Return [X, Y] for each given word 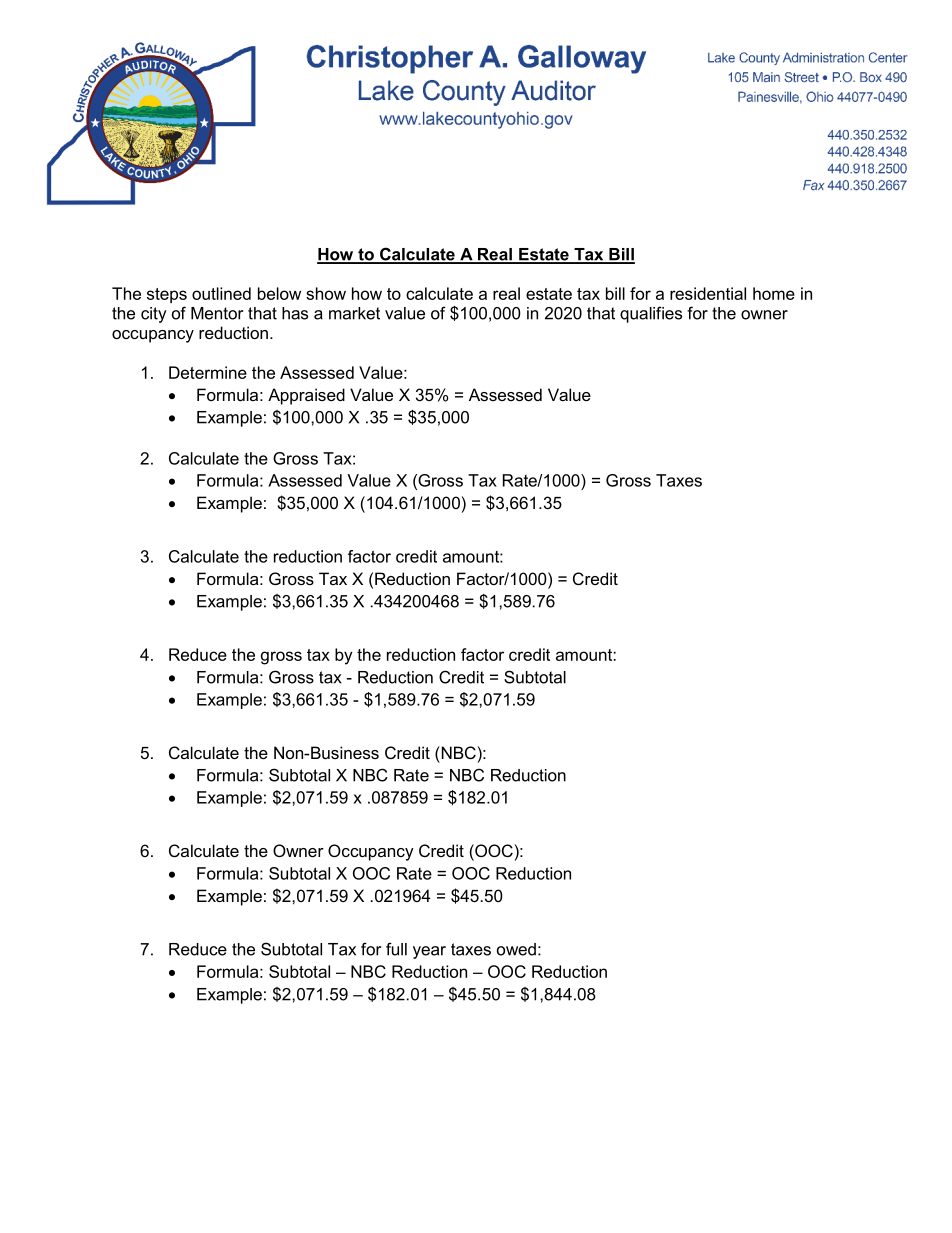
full [396, 949]
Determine [208, 372]
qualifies [651, 314]
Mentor [217, 313]
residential [708, 293]
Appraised [306, 396]
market [354, 313]
